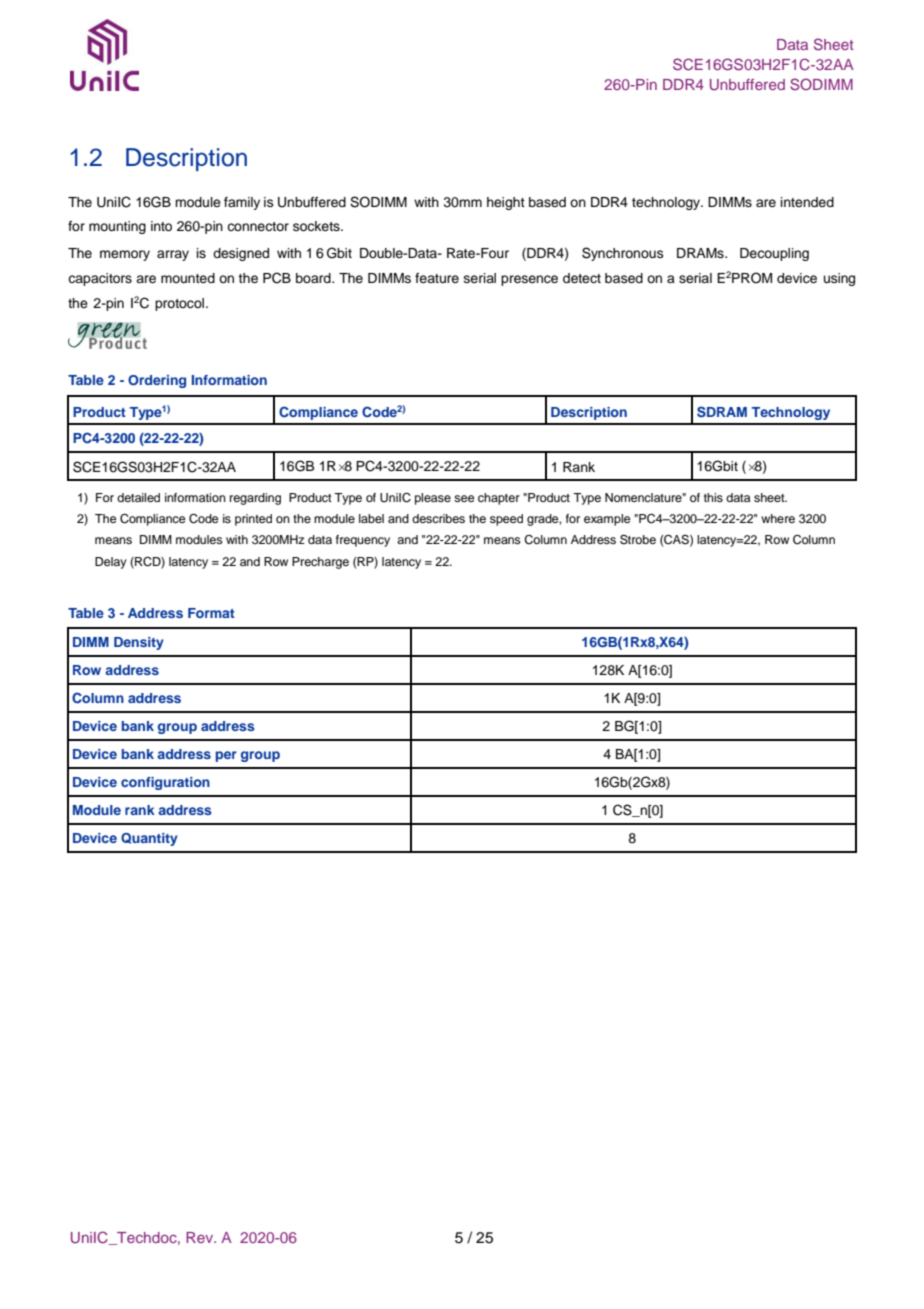 This screenshot has width=924, height=1309. I want to click on see, so click(464, 498).
